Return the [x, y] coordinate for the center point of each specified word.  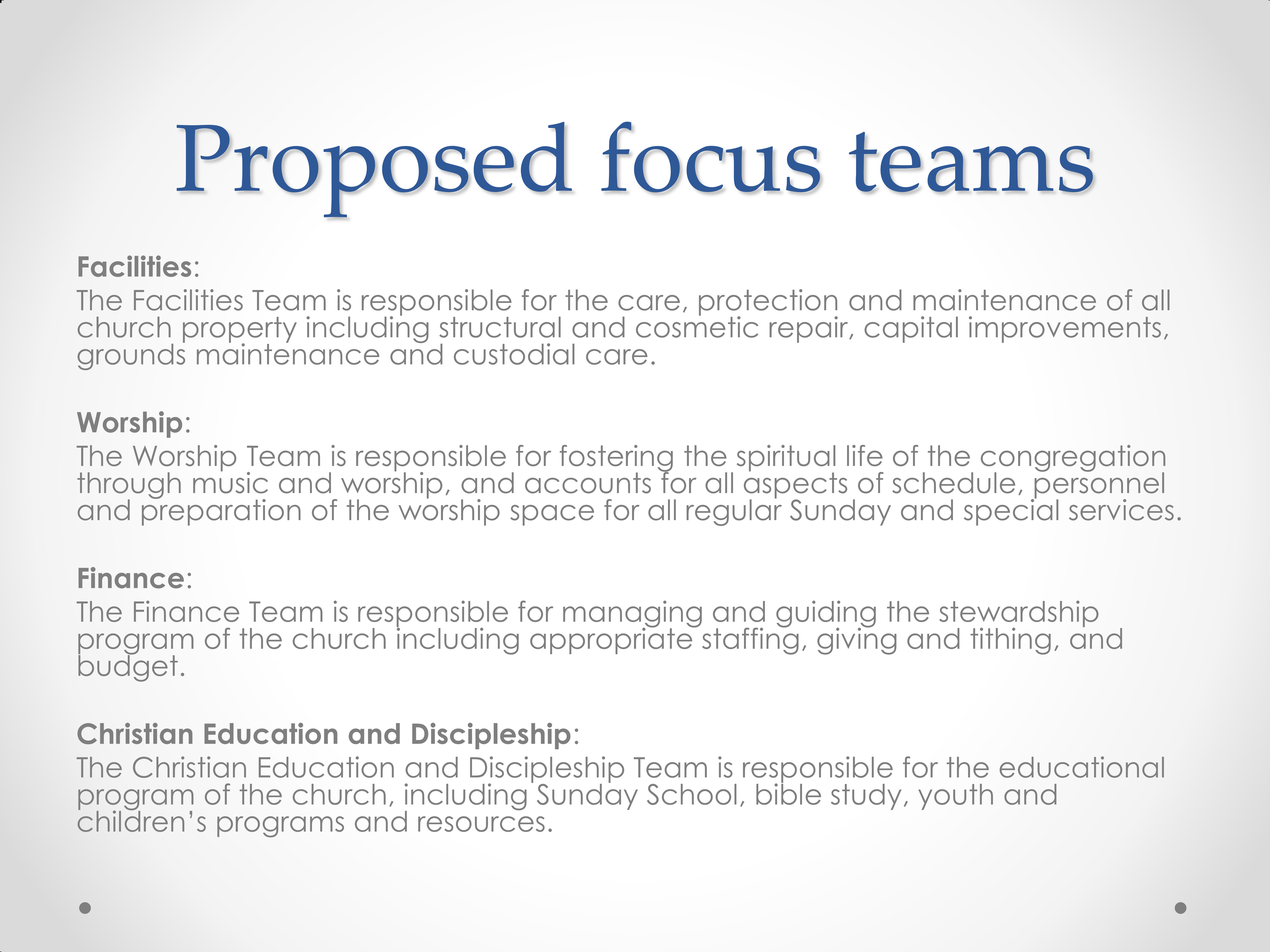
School [692, 794]
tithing [1010, 641]
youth [955, 797]
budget [128, 667]
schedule [953, 483]
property [240, 331]
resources [481, 824]
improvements [1065, 329]
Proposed [374, 170]
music [230, 481]
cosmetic [697, 326]
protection [768, 303]
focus [711, 157]
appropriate [612, 639]
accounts [588, 483]
